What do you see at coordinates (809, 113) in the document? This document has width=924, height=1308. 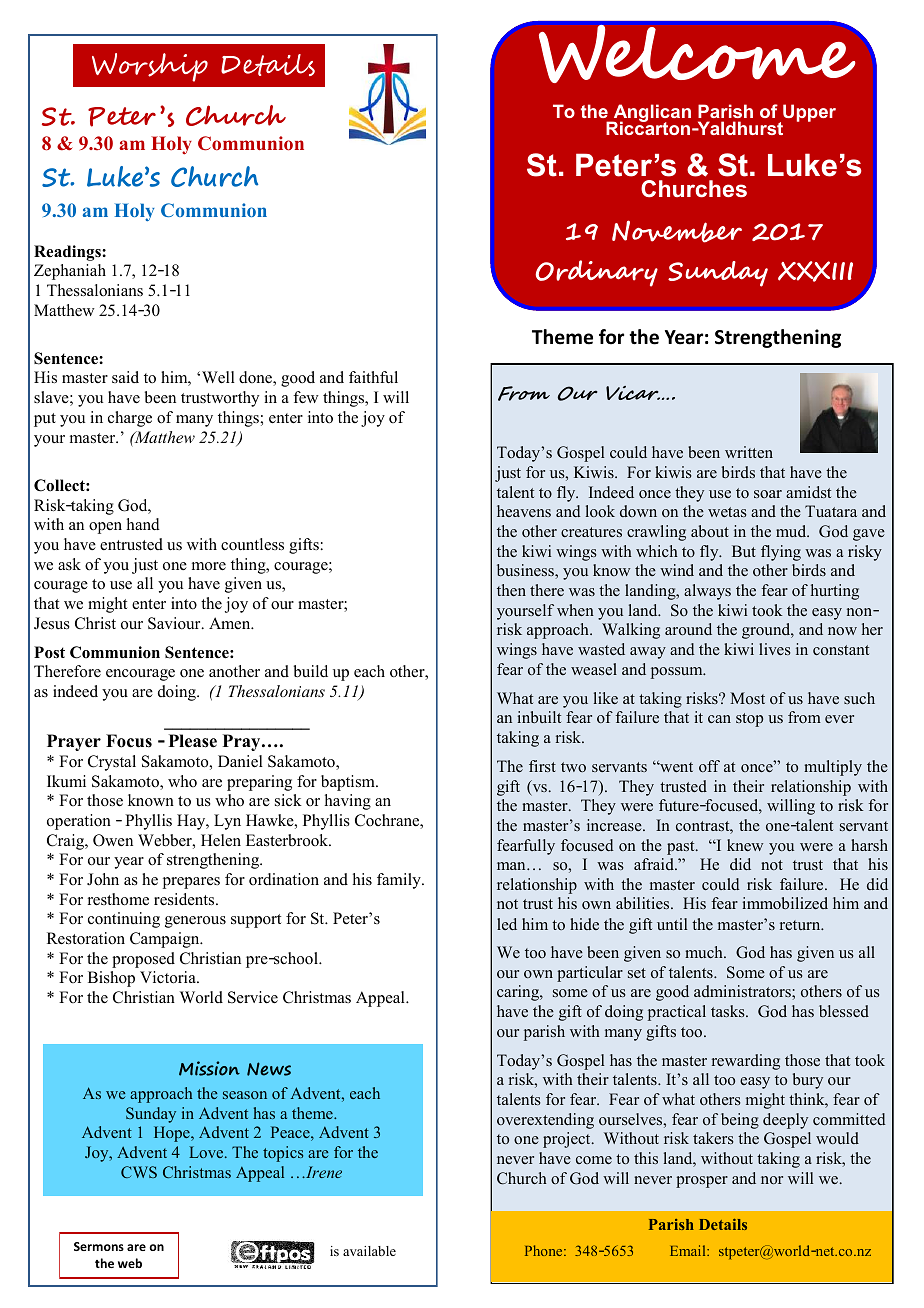 I see `Upper` at bounding box center [809, 113].
